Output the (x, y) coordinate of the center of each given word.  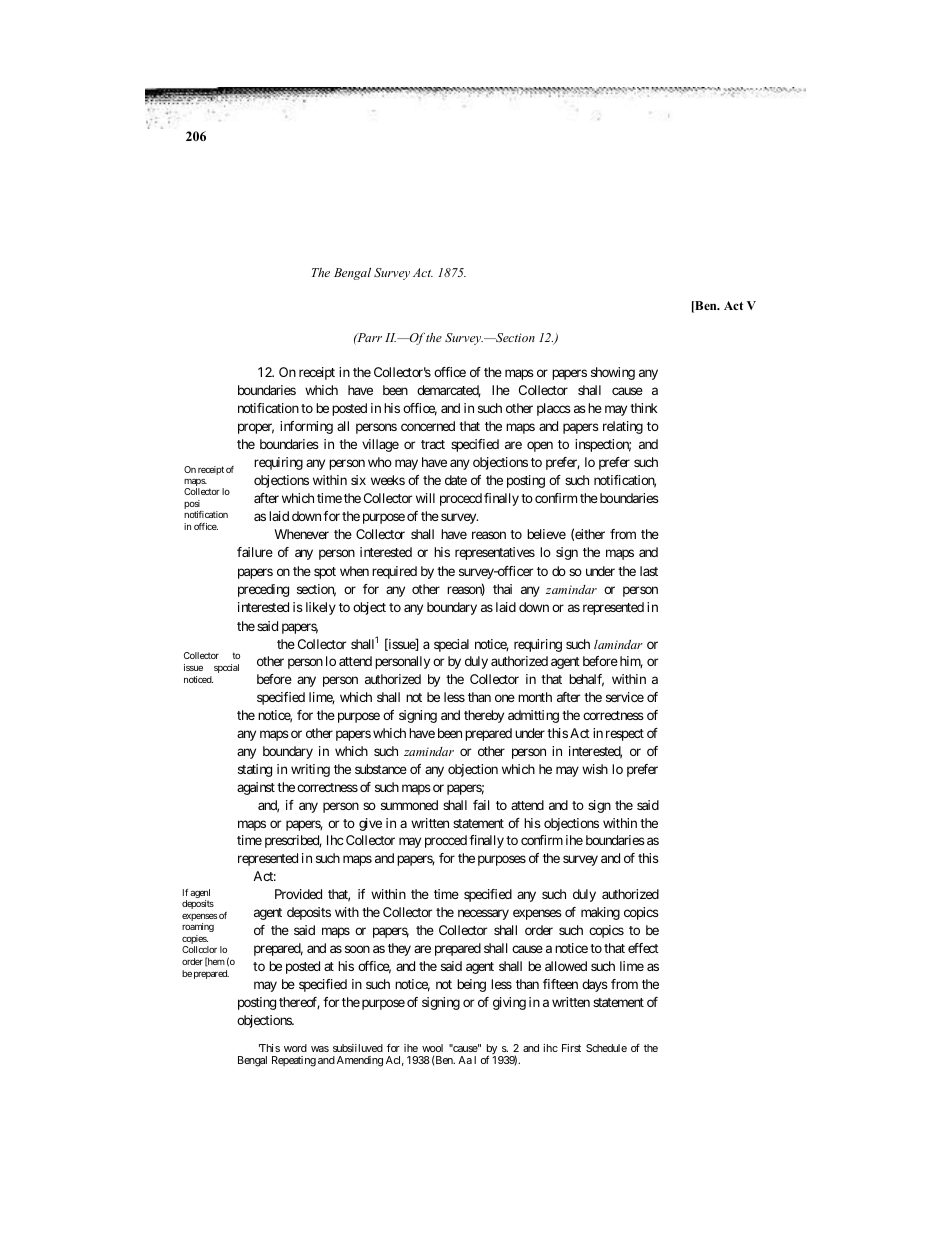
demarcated (449, 391)
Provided (298, 894)
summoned (409, 805)
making (600, 913)
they (399, 949)
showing (613, 373)
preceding (263, 590)
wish (595, 769)
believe (546, 534)
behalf (586, 680)
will (425, 498)
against (256, 788)
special (451, 645)
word (295, 1048)
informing (306, 427)
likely (321, 608)
